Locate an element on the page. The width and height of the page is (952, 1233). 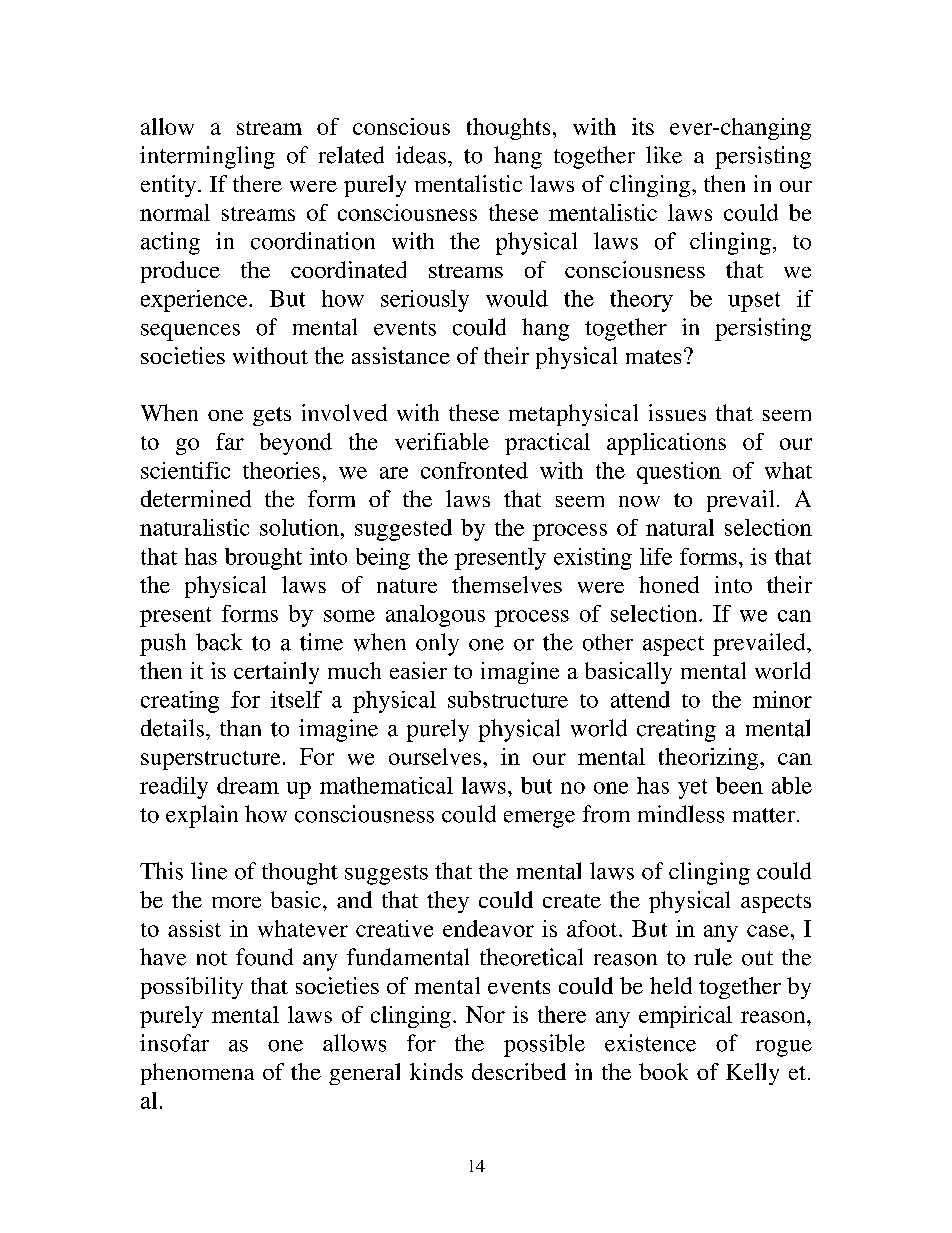
like is located at coordinates (664, 155).
